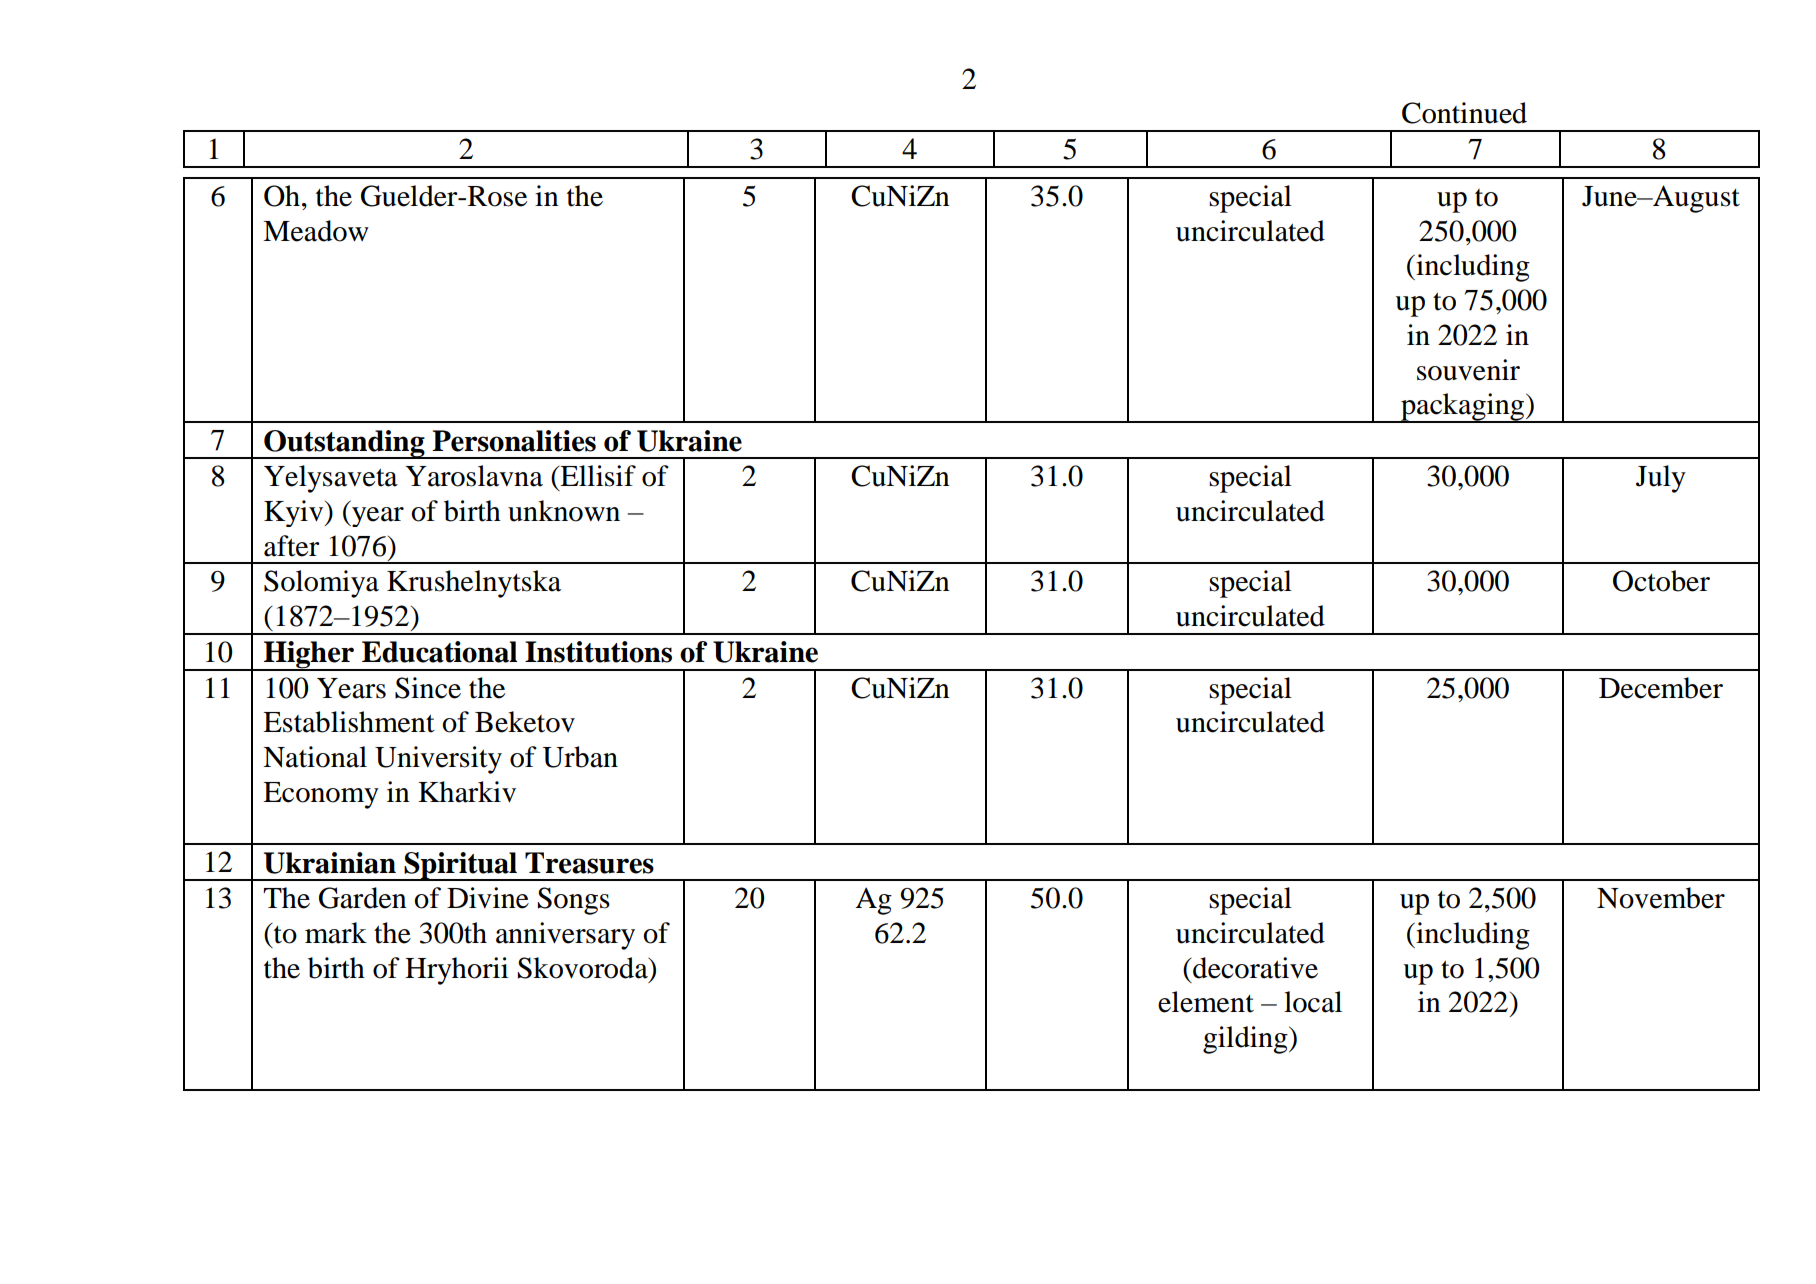 This image has height=1284, width=1816. I want to click on element, so click(1206, 1002).
